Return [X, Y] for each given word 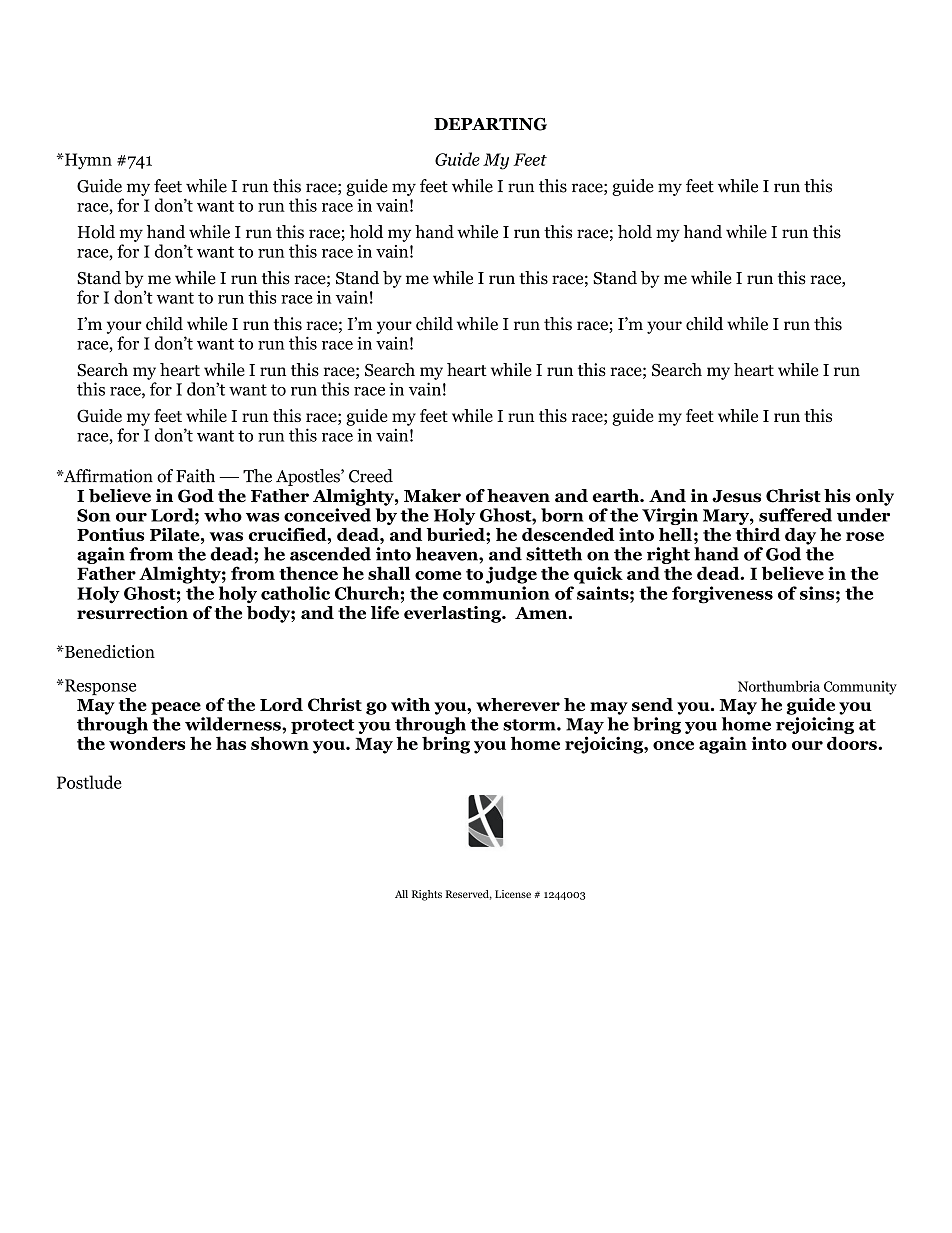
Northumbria [779, 686]
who [223, 515]
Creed [371, 476]
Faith [195, 476]
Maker [432, 496]
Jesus [736, 496]
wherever [518, 704]
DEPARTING [490, 124]
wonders [147, 743]
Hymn [87, 161]
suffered [795, 515]
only [875, 497]
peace [176, 708]
